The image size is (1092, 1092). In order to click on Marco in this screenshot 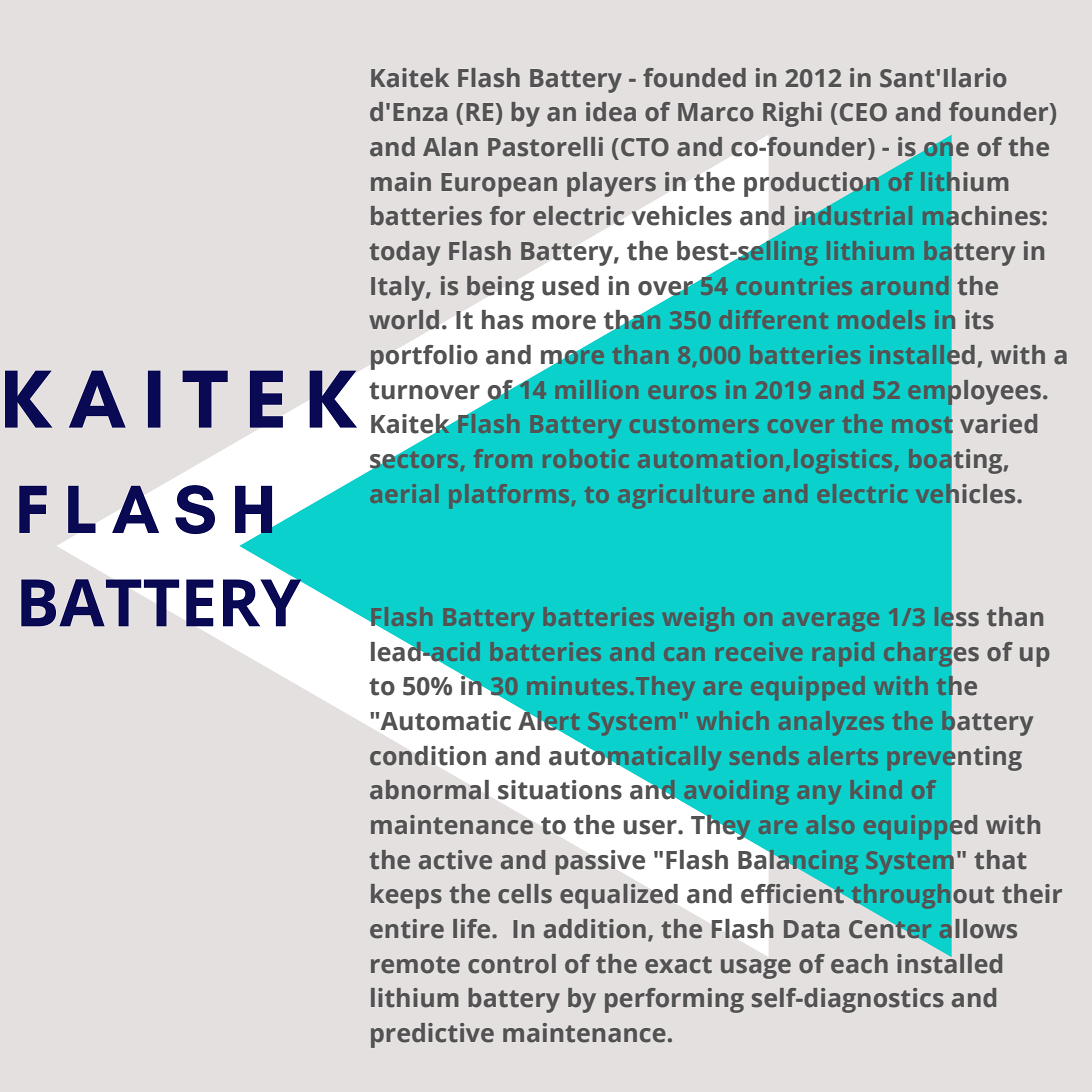, I will do `click(716, 112)`.
